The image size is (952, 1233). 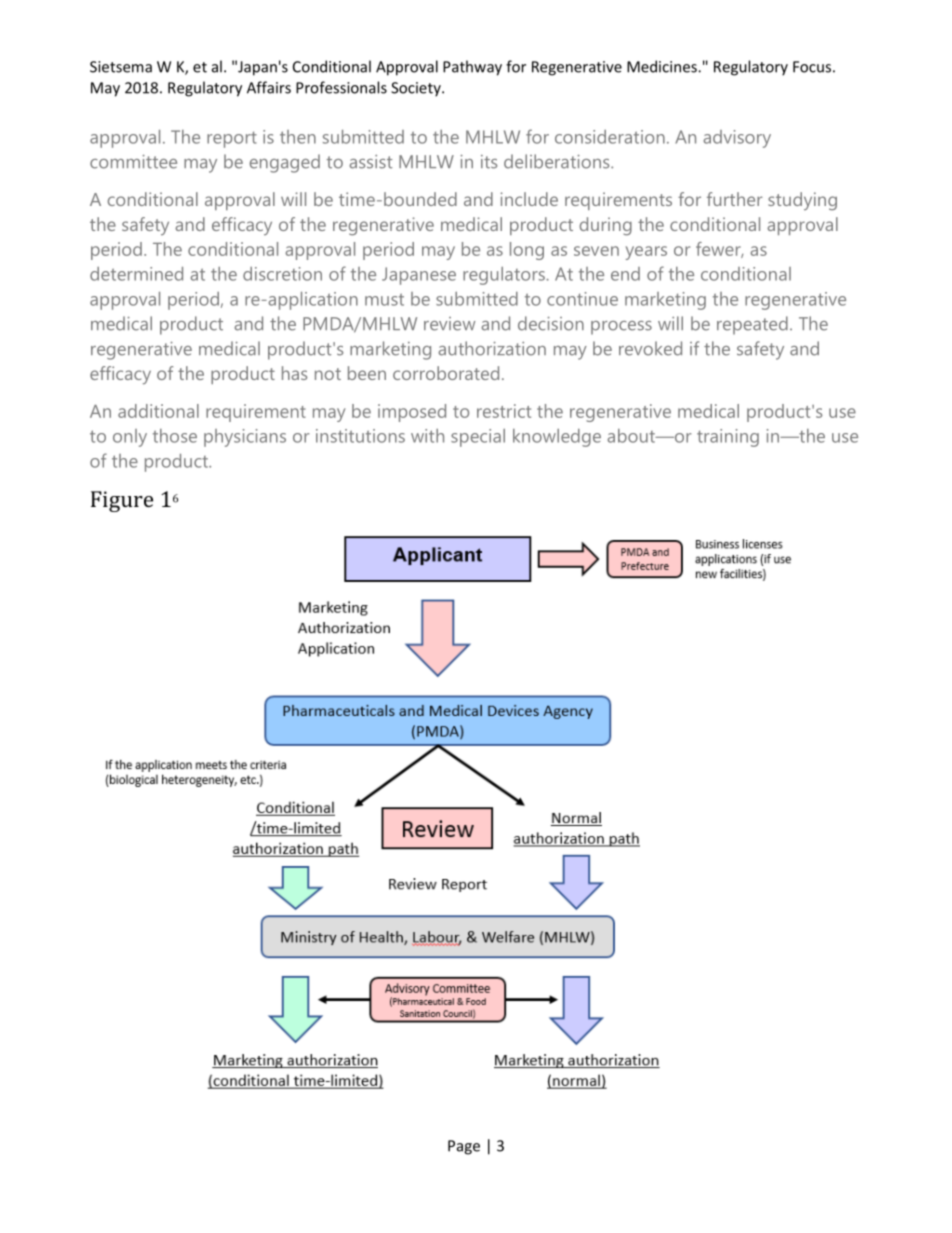 I want to click on Page, so click(x=464, y=1147).
